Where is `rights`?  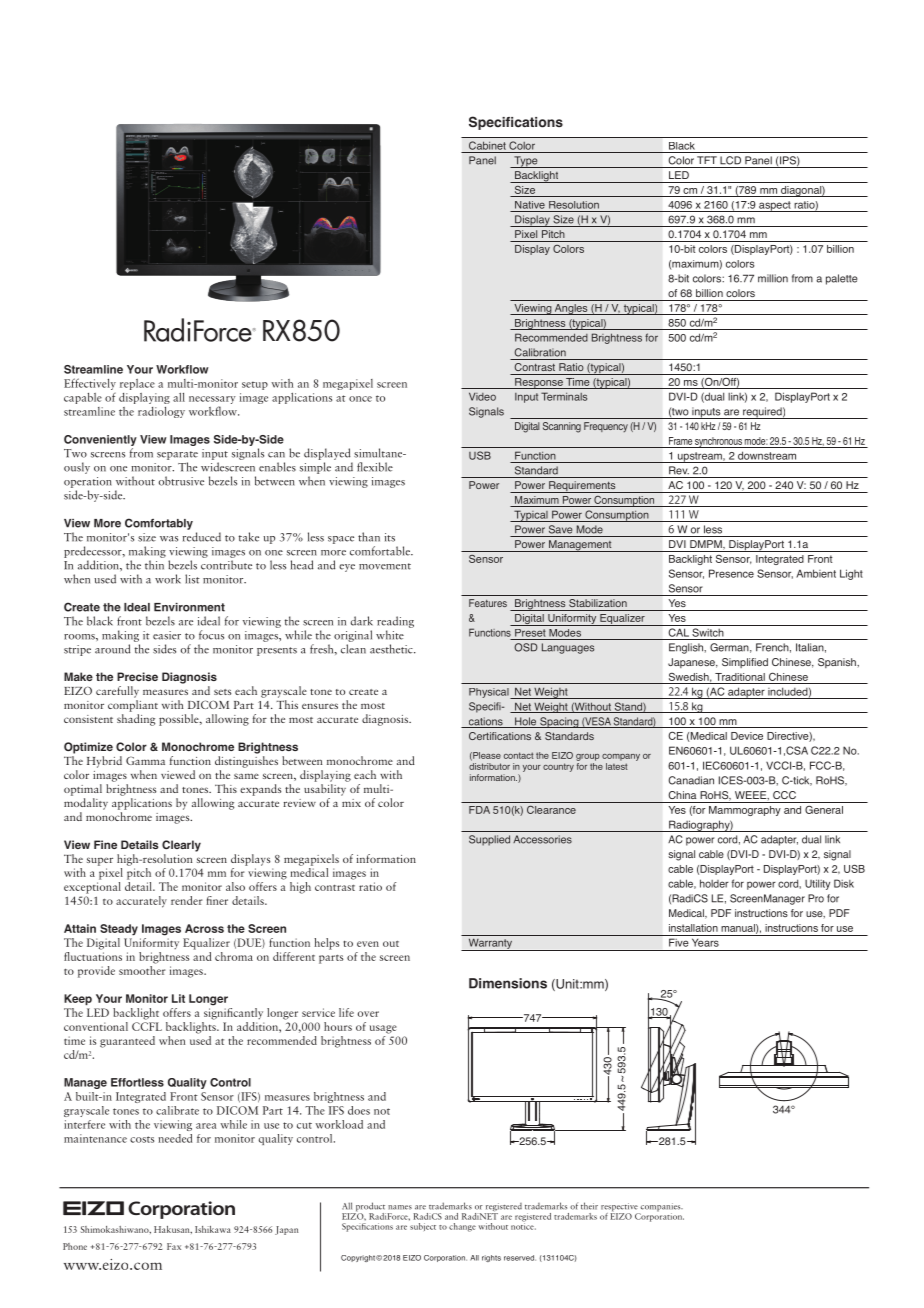 rights is located at coordinates (491, 1258).
